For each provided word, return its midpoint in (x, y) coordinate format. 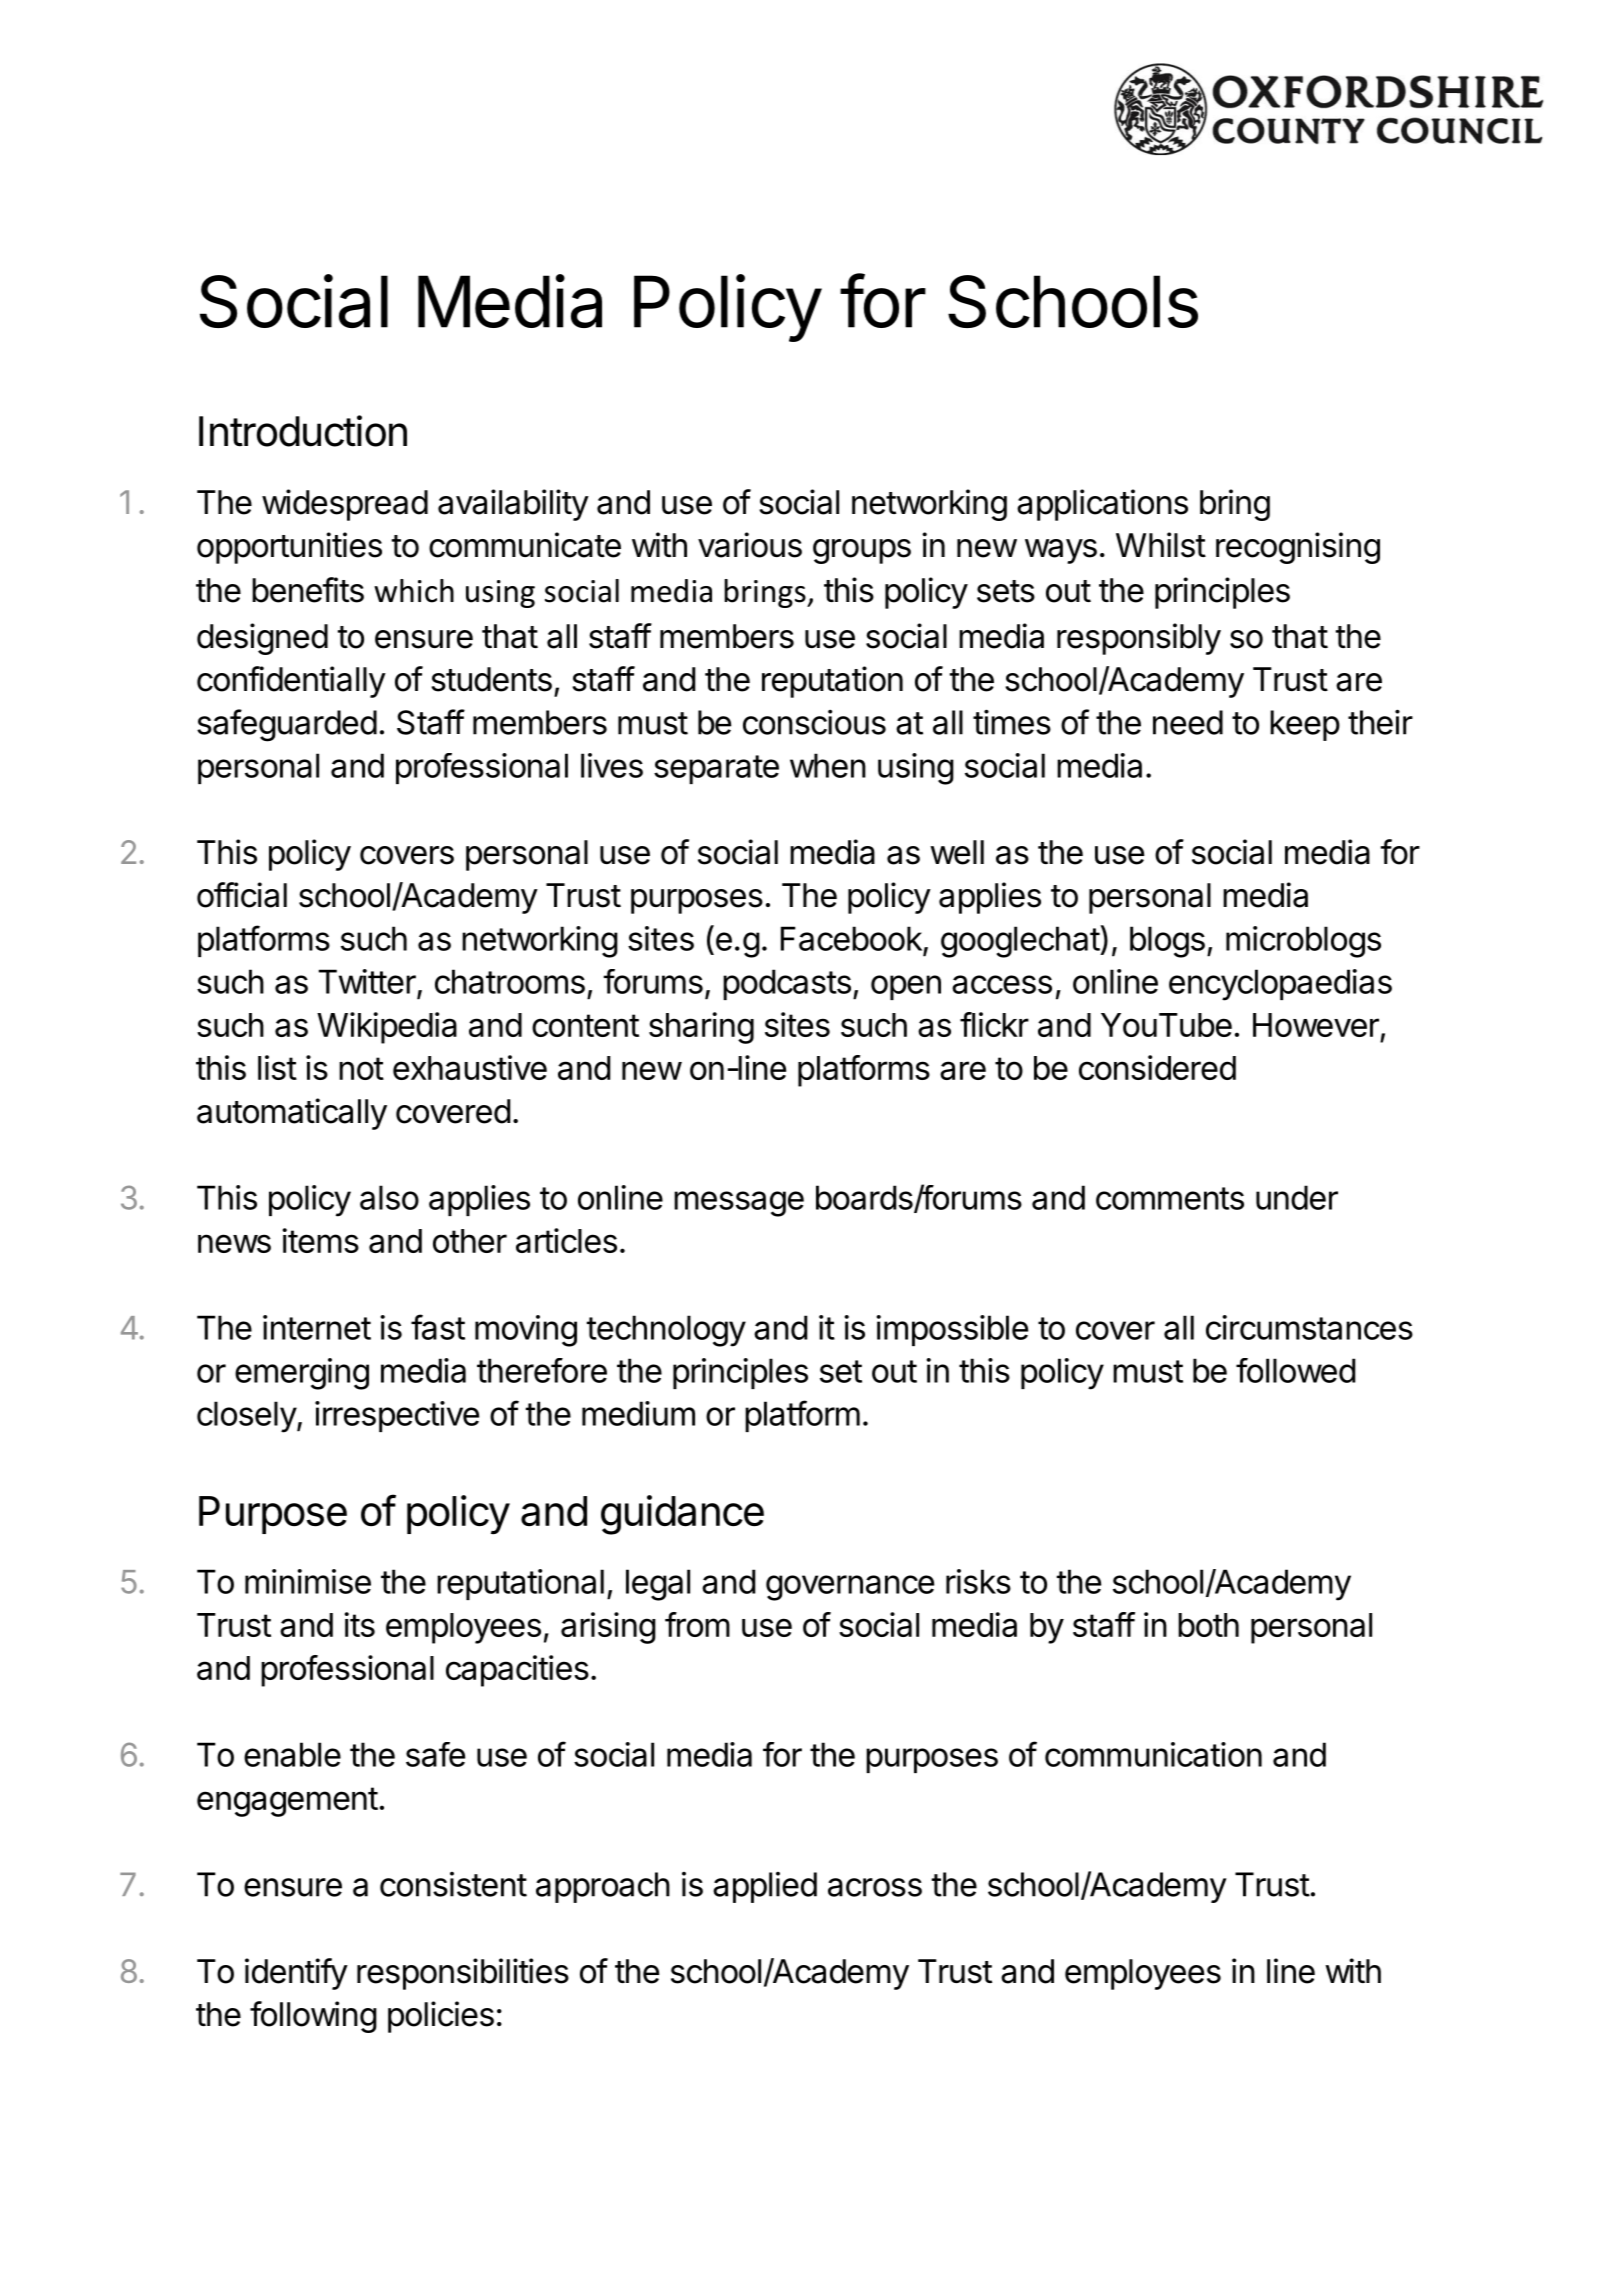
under (1297, 1197)
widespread (345, 505)
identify (296, 1974)
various (750, 545)
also (389, 1197)
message (739, 1204)
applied (765, 1887)
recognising (1298, 548)
